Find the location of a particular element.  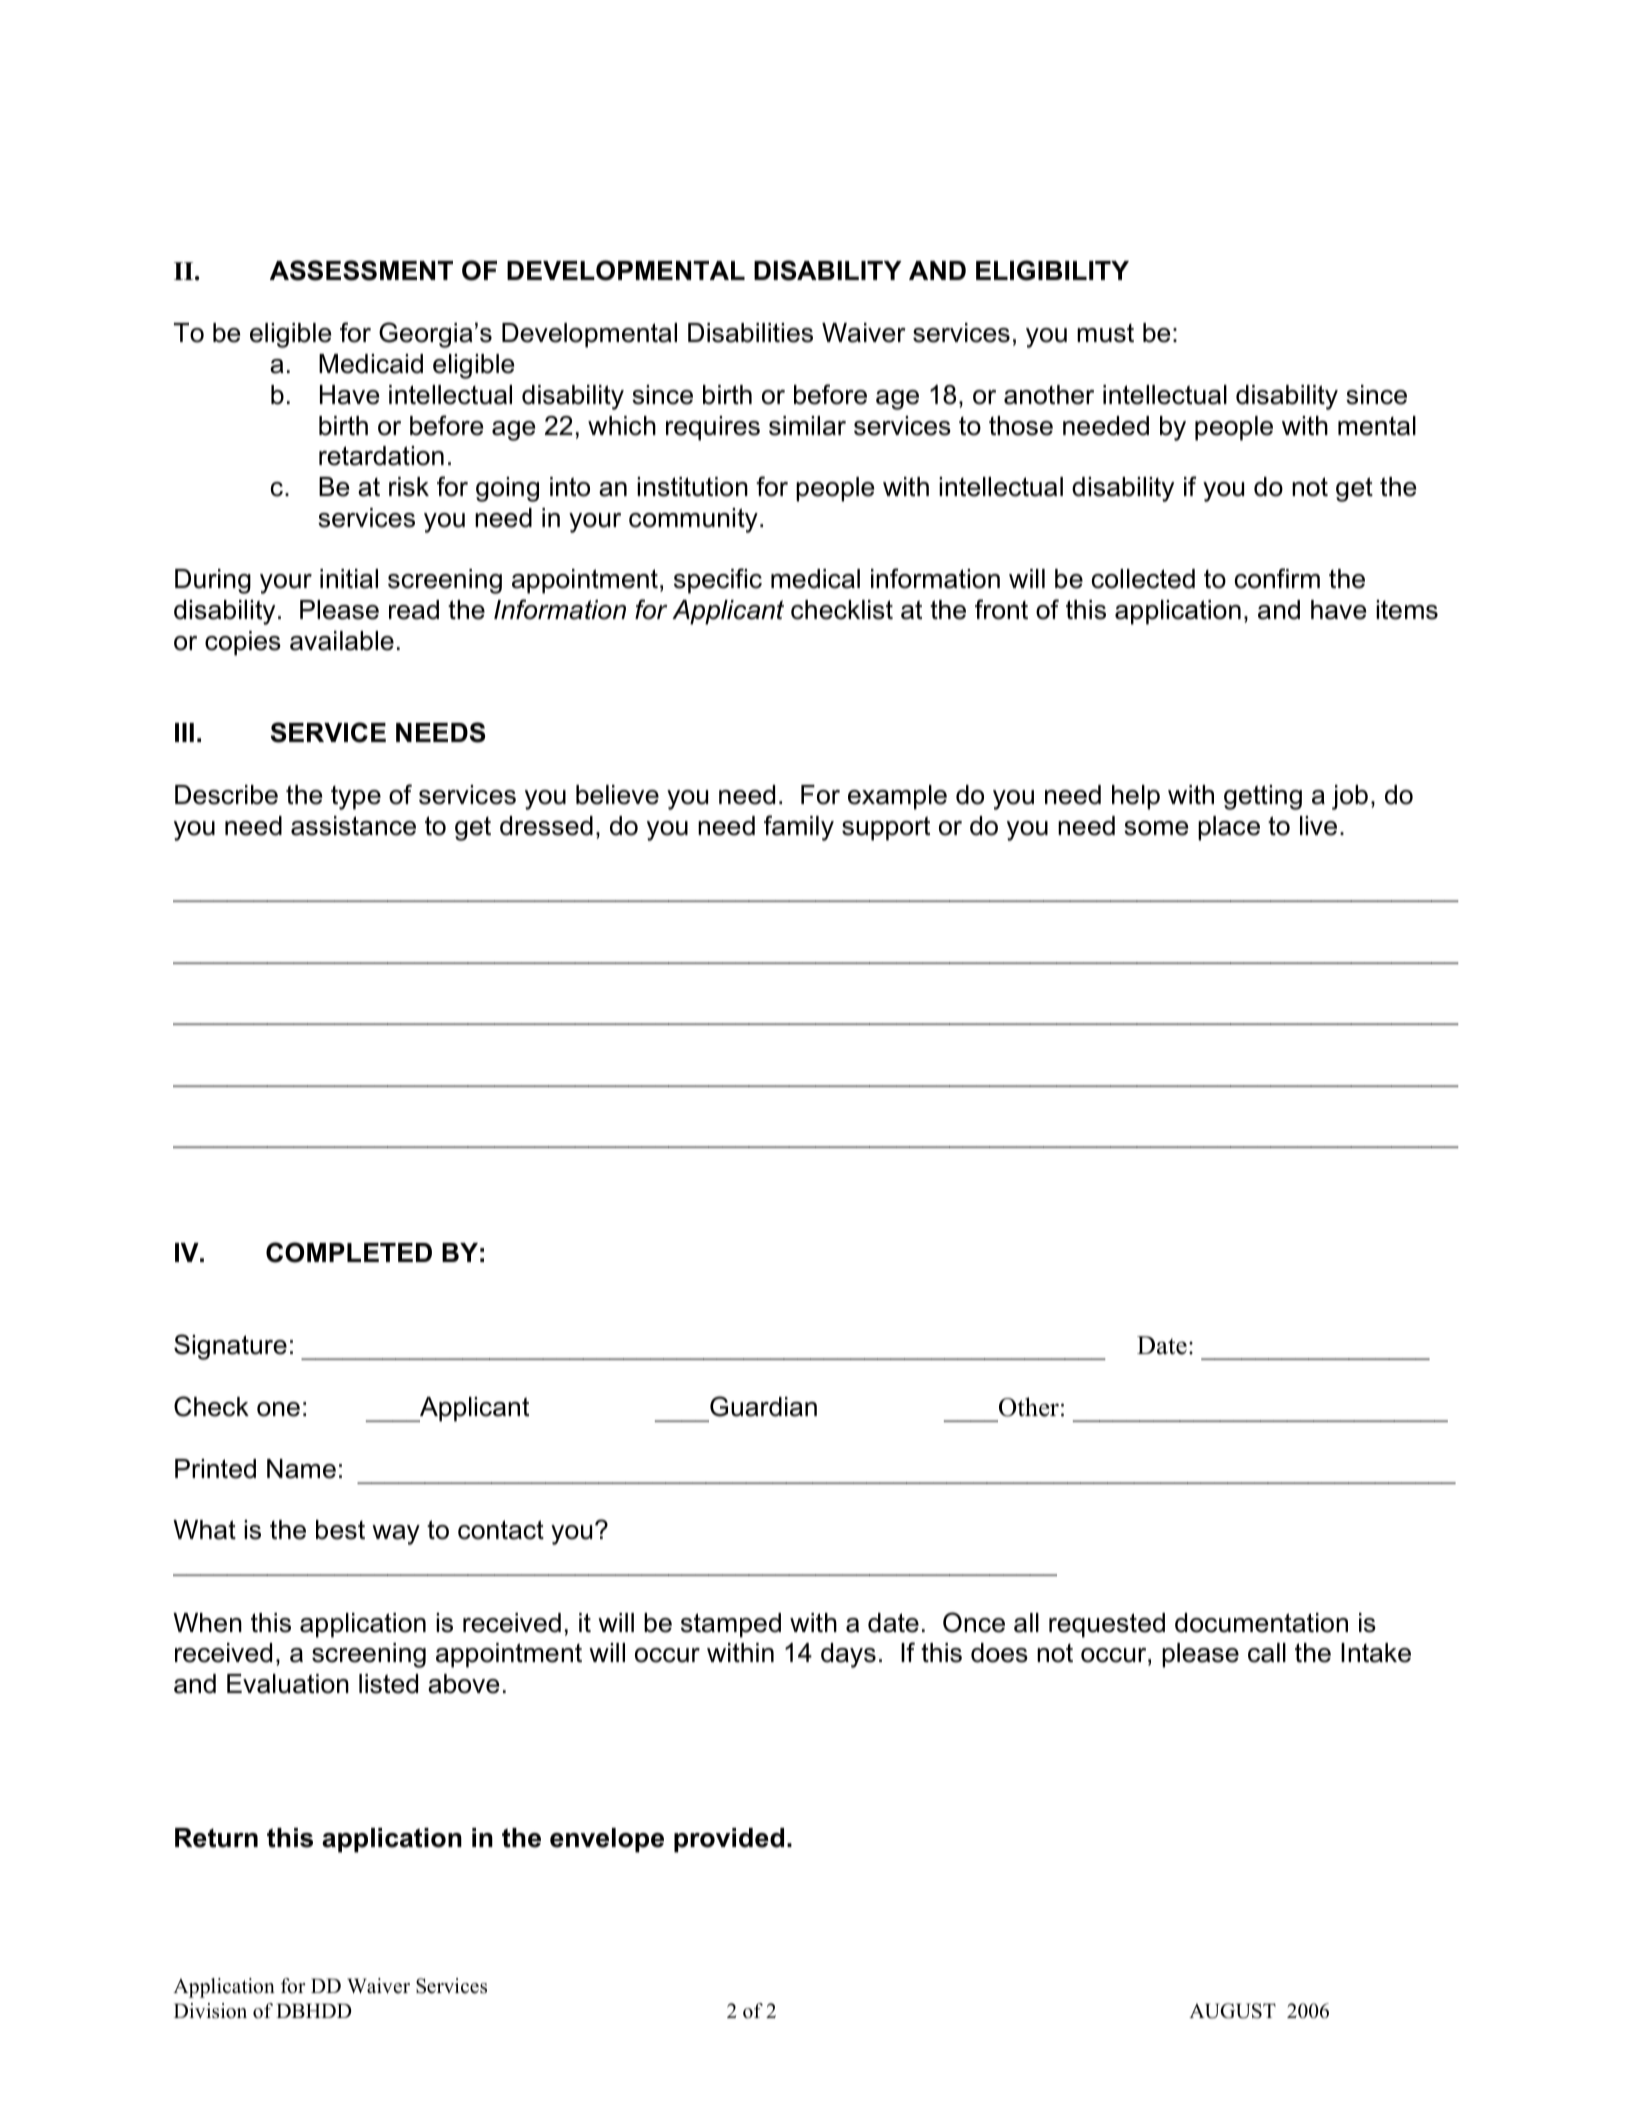

Division is located at coordinates (210, 2011).
